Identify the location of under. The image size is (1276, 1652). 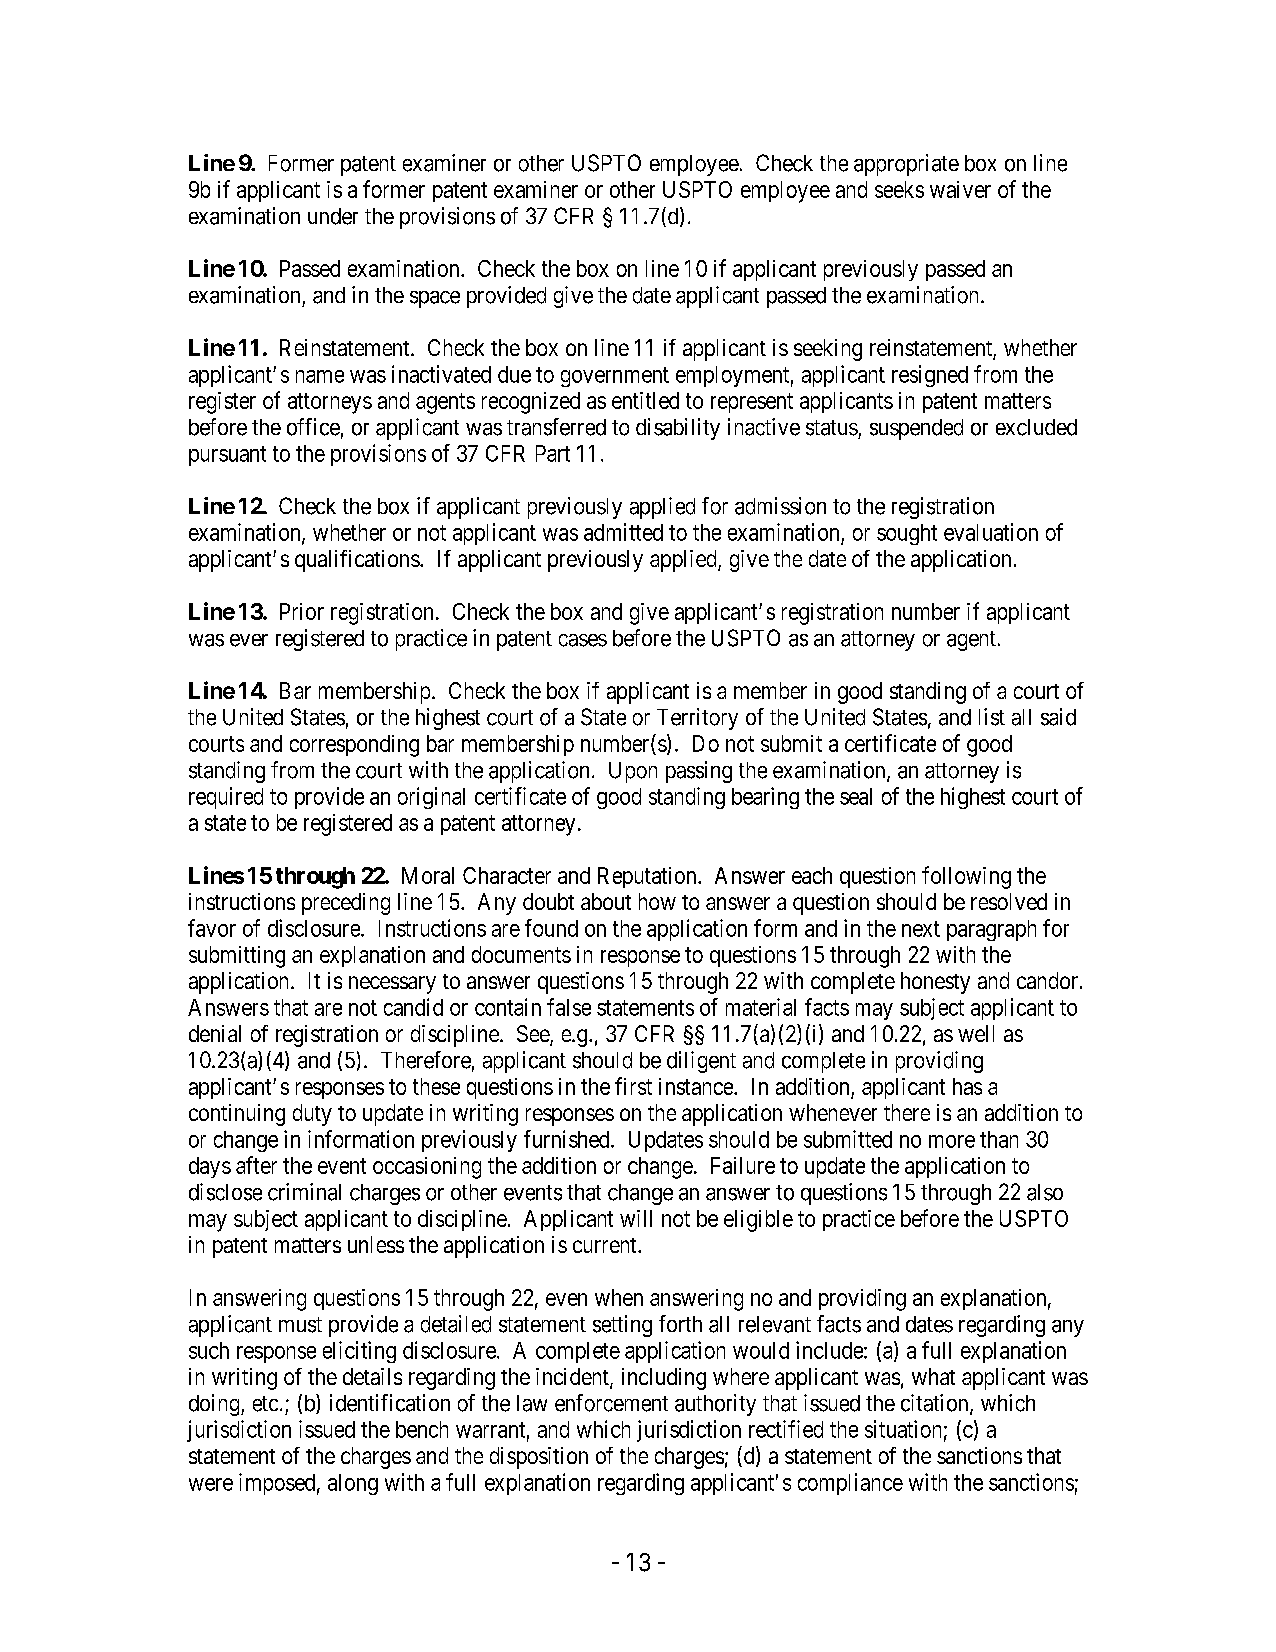
(333, 216).
